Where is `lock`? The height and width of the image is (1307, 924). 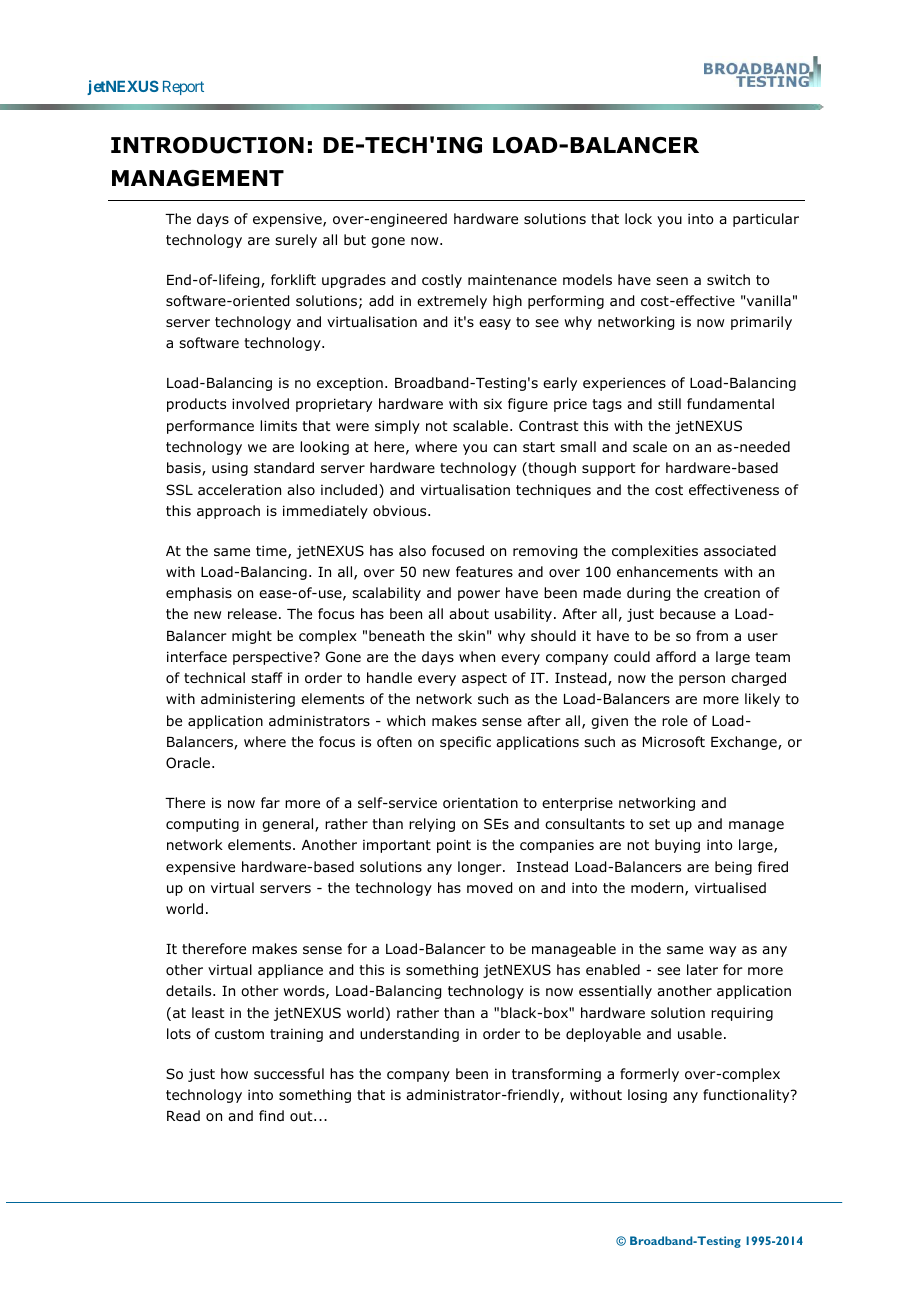 lock is located at coordinates (638, 218).
